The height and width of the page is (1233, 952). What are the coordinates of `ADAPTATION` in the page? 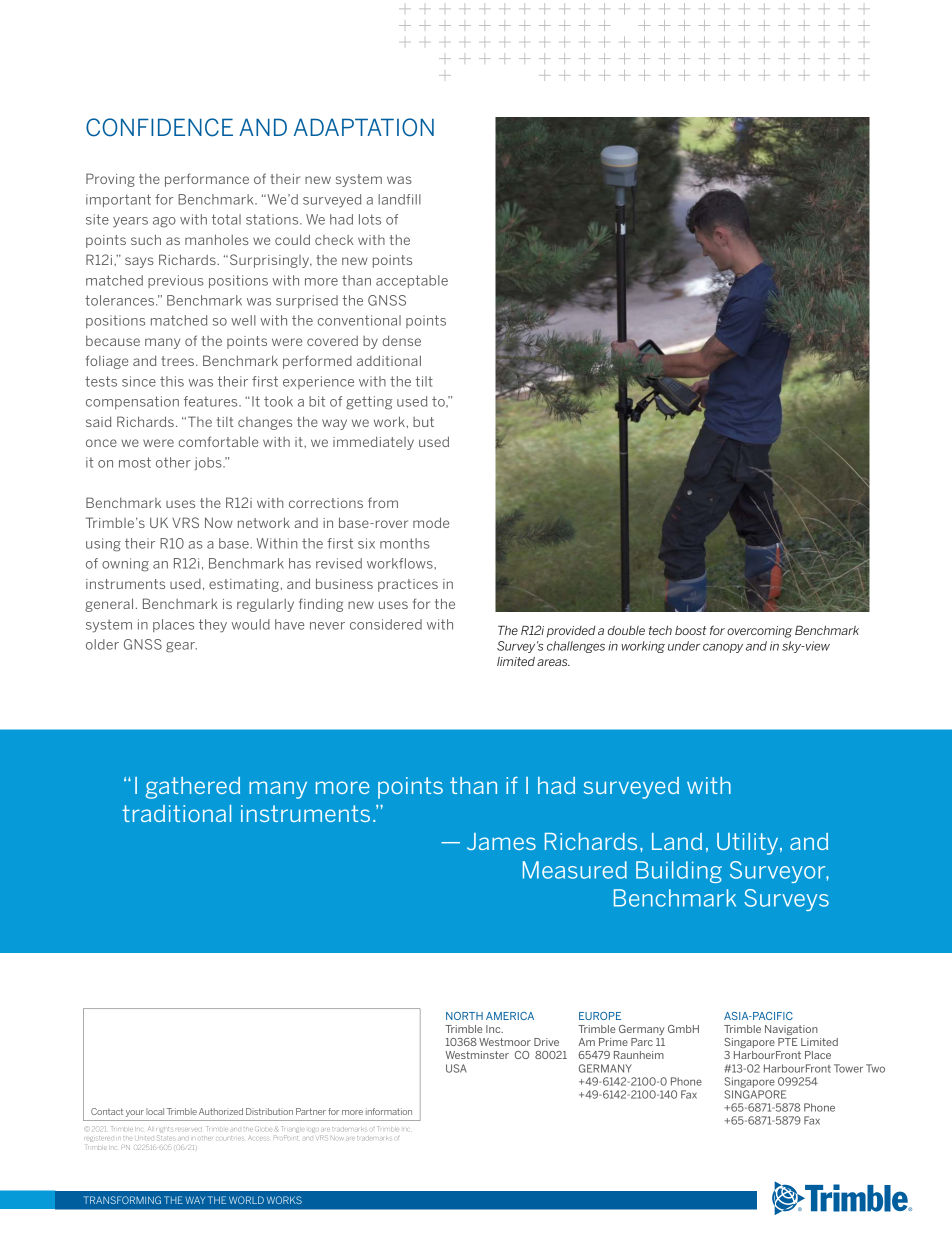 It's located at (364, 127).
